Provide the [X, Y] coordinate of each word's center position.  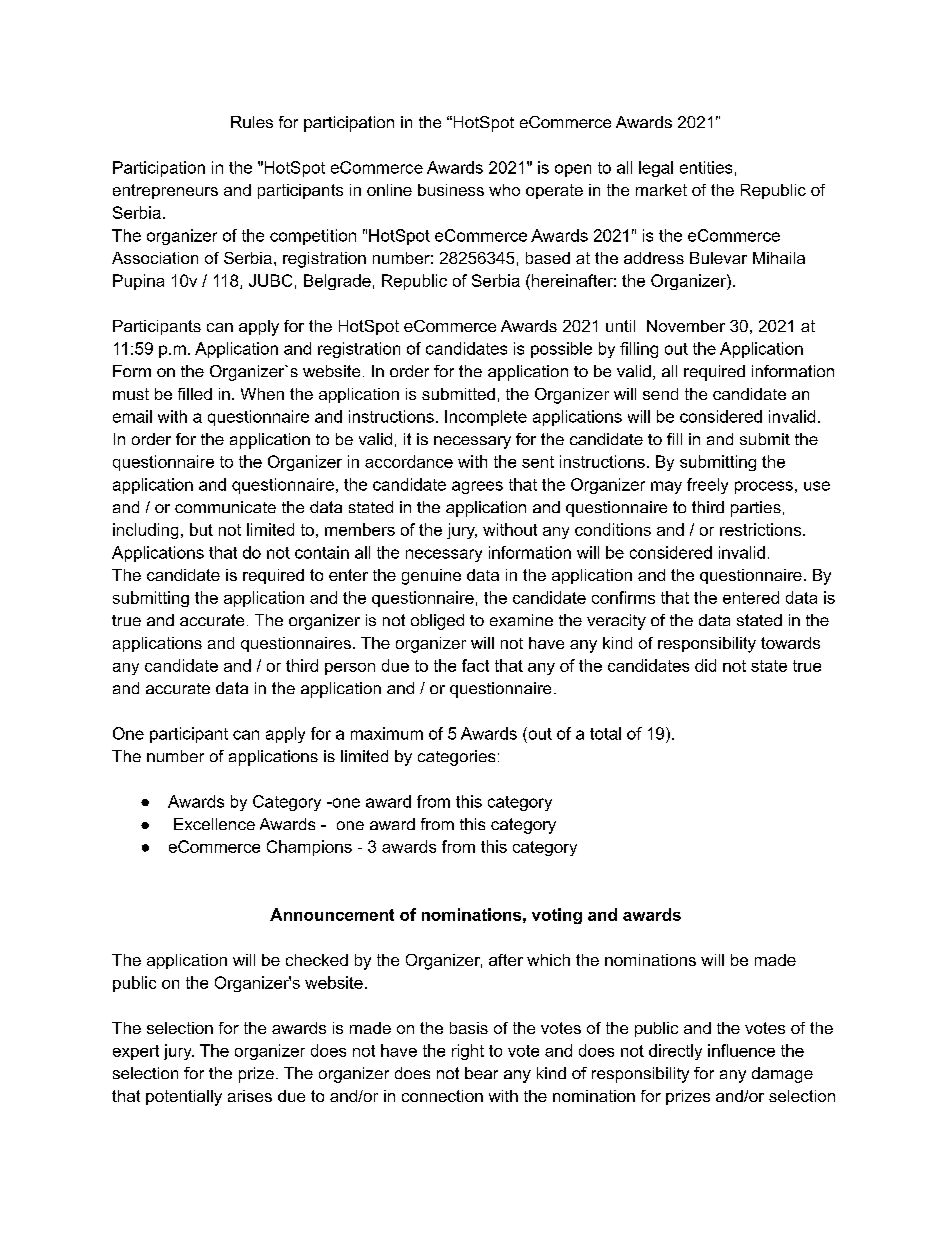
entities [706, 167]
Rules [252, 122]
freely [707, 486]
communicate [225, 507]
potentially [184, 1098]
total [605, 733]
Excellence [214, 824]
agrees [477, 487]
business [451, 190]
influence [741, 1050]
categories [456, 758]
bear [481, 1073]
